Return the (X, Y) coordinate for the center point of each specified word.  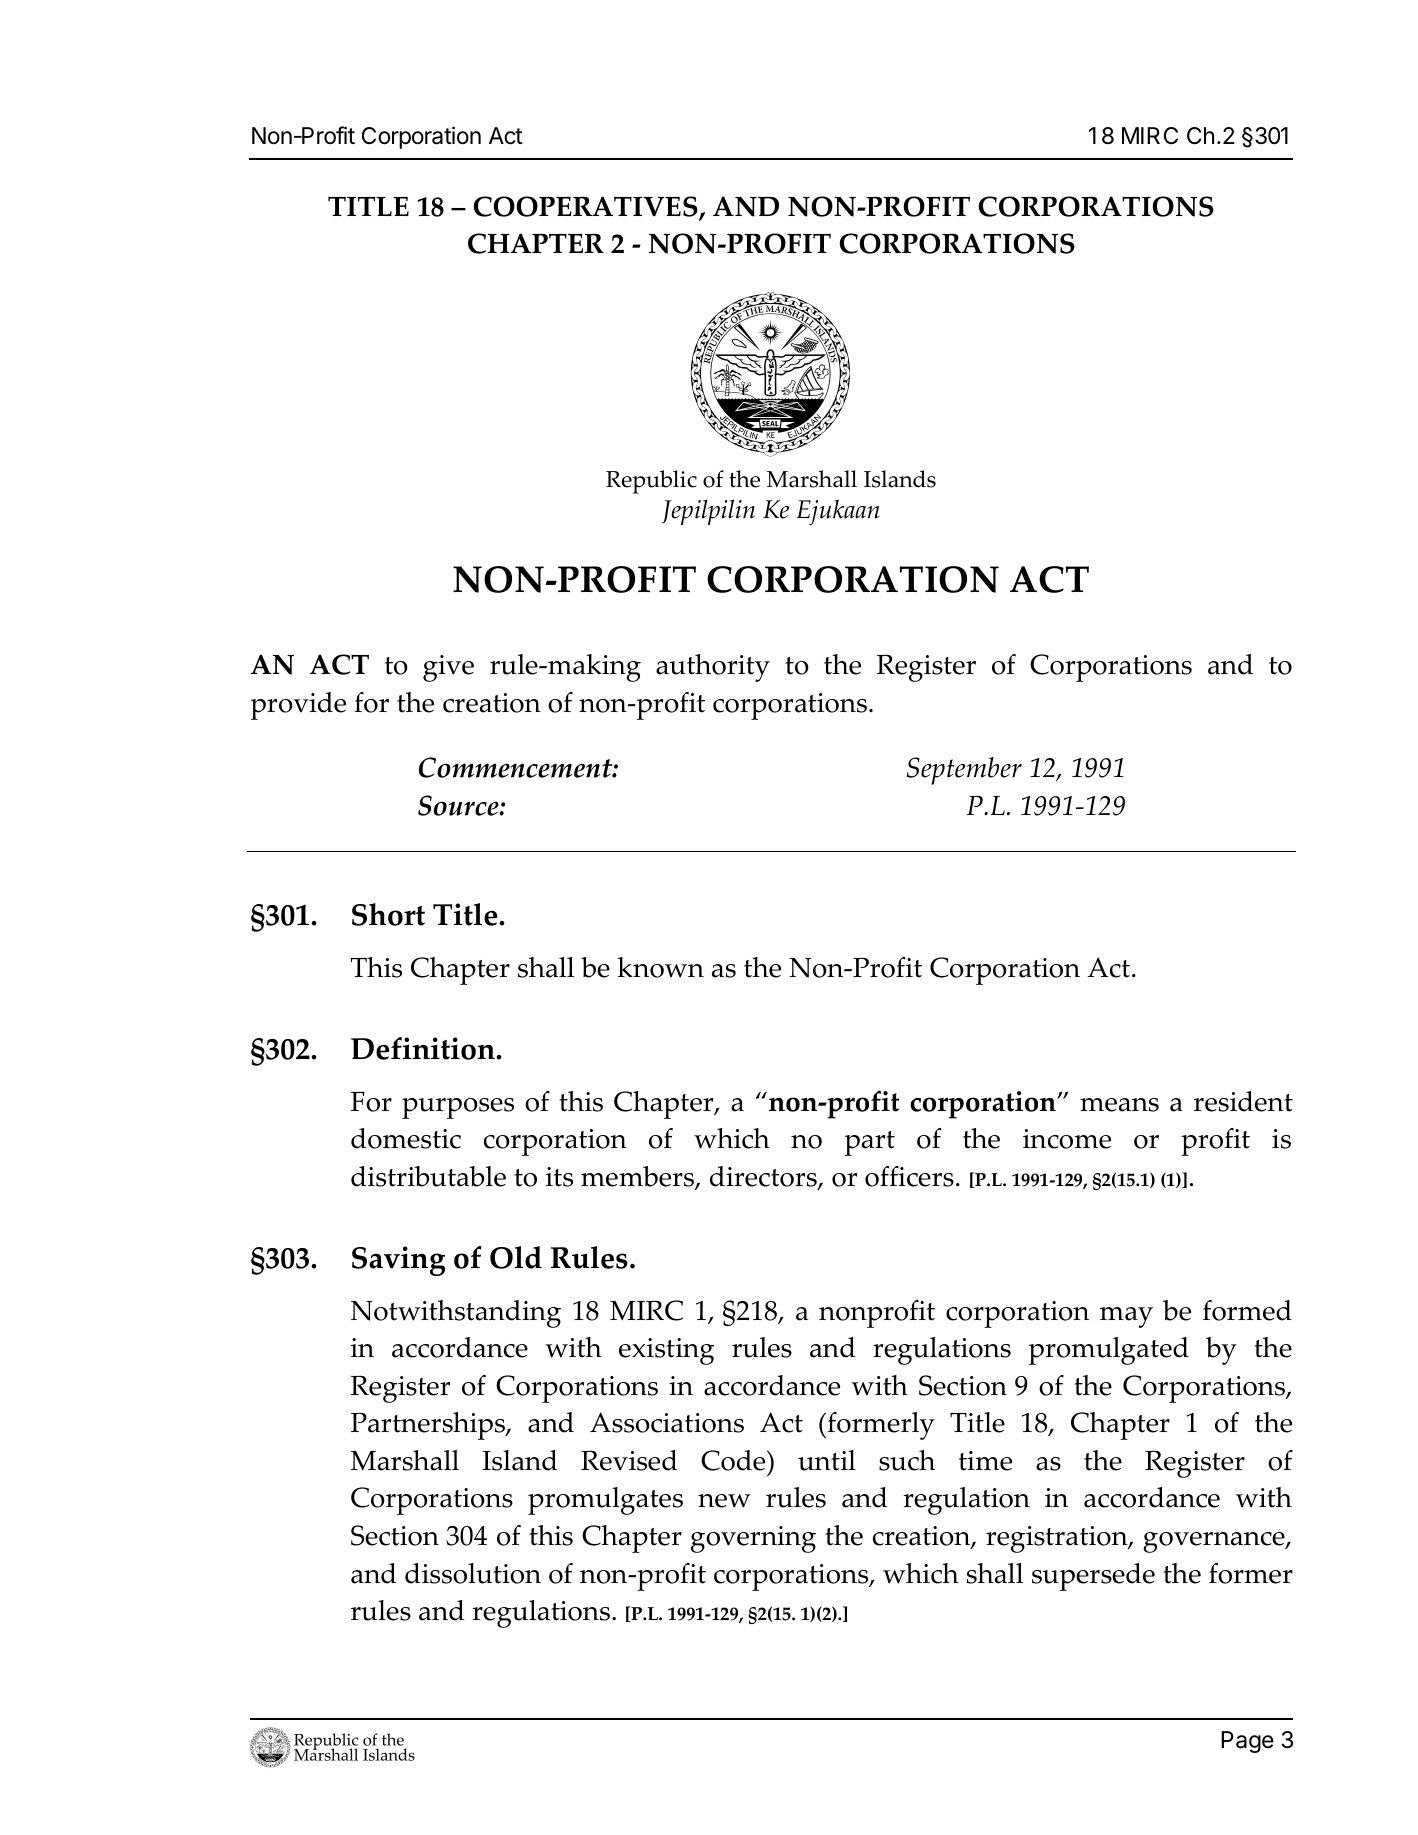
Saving (398, 1261)
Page (1247, 1742)
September (964, 771)
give (448, 668)
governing (753, 1539)
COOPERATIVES (586, 208)
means (1119, 1105)
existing (666, 1351)
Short (388, 914)
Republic (651, 482)
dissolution (473, 1573)
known (661, 967)
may (1126, 1317)
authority (713, 668)
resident (1243, 1101)
